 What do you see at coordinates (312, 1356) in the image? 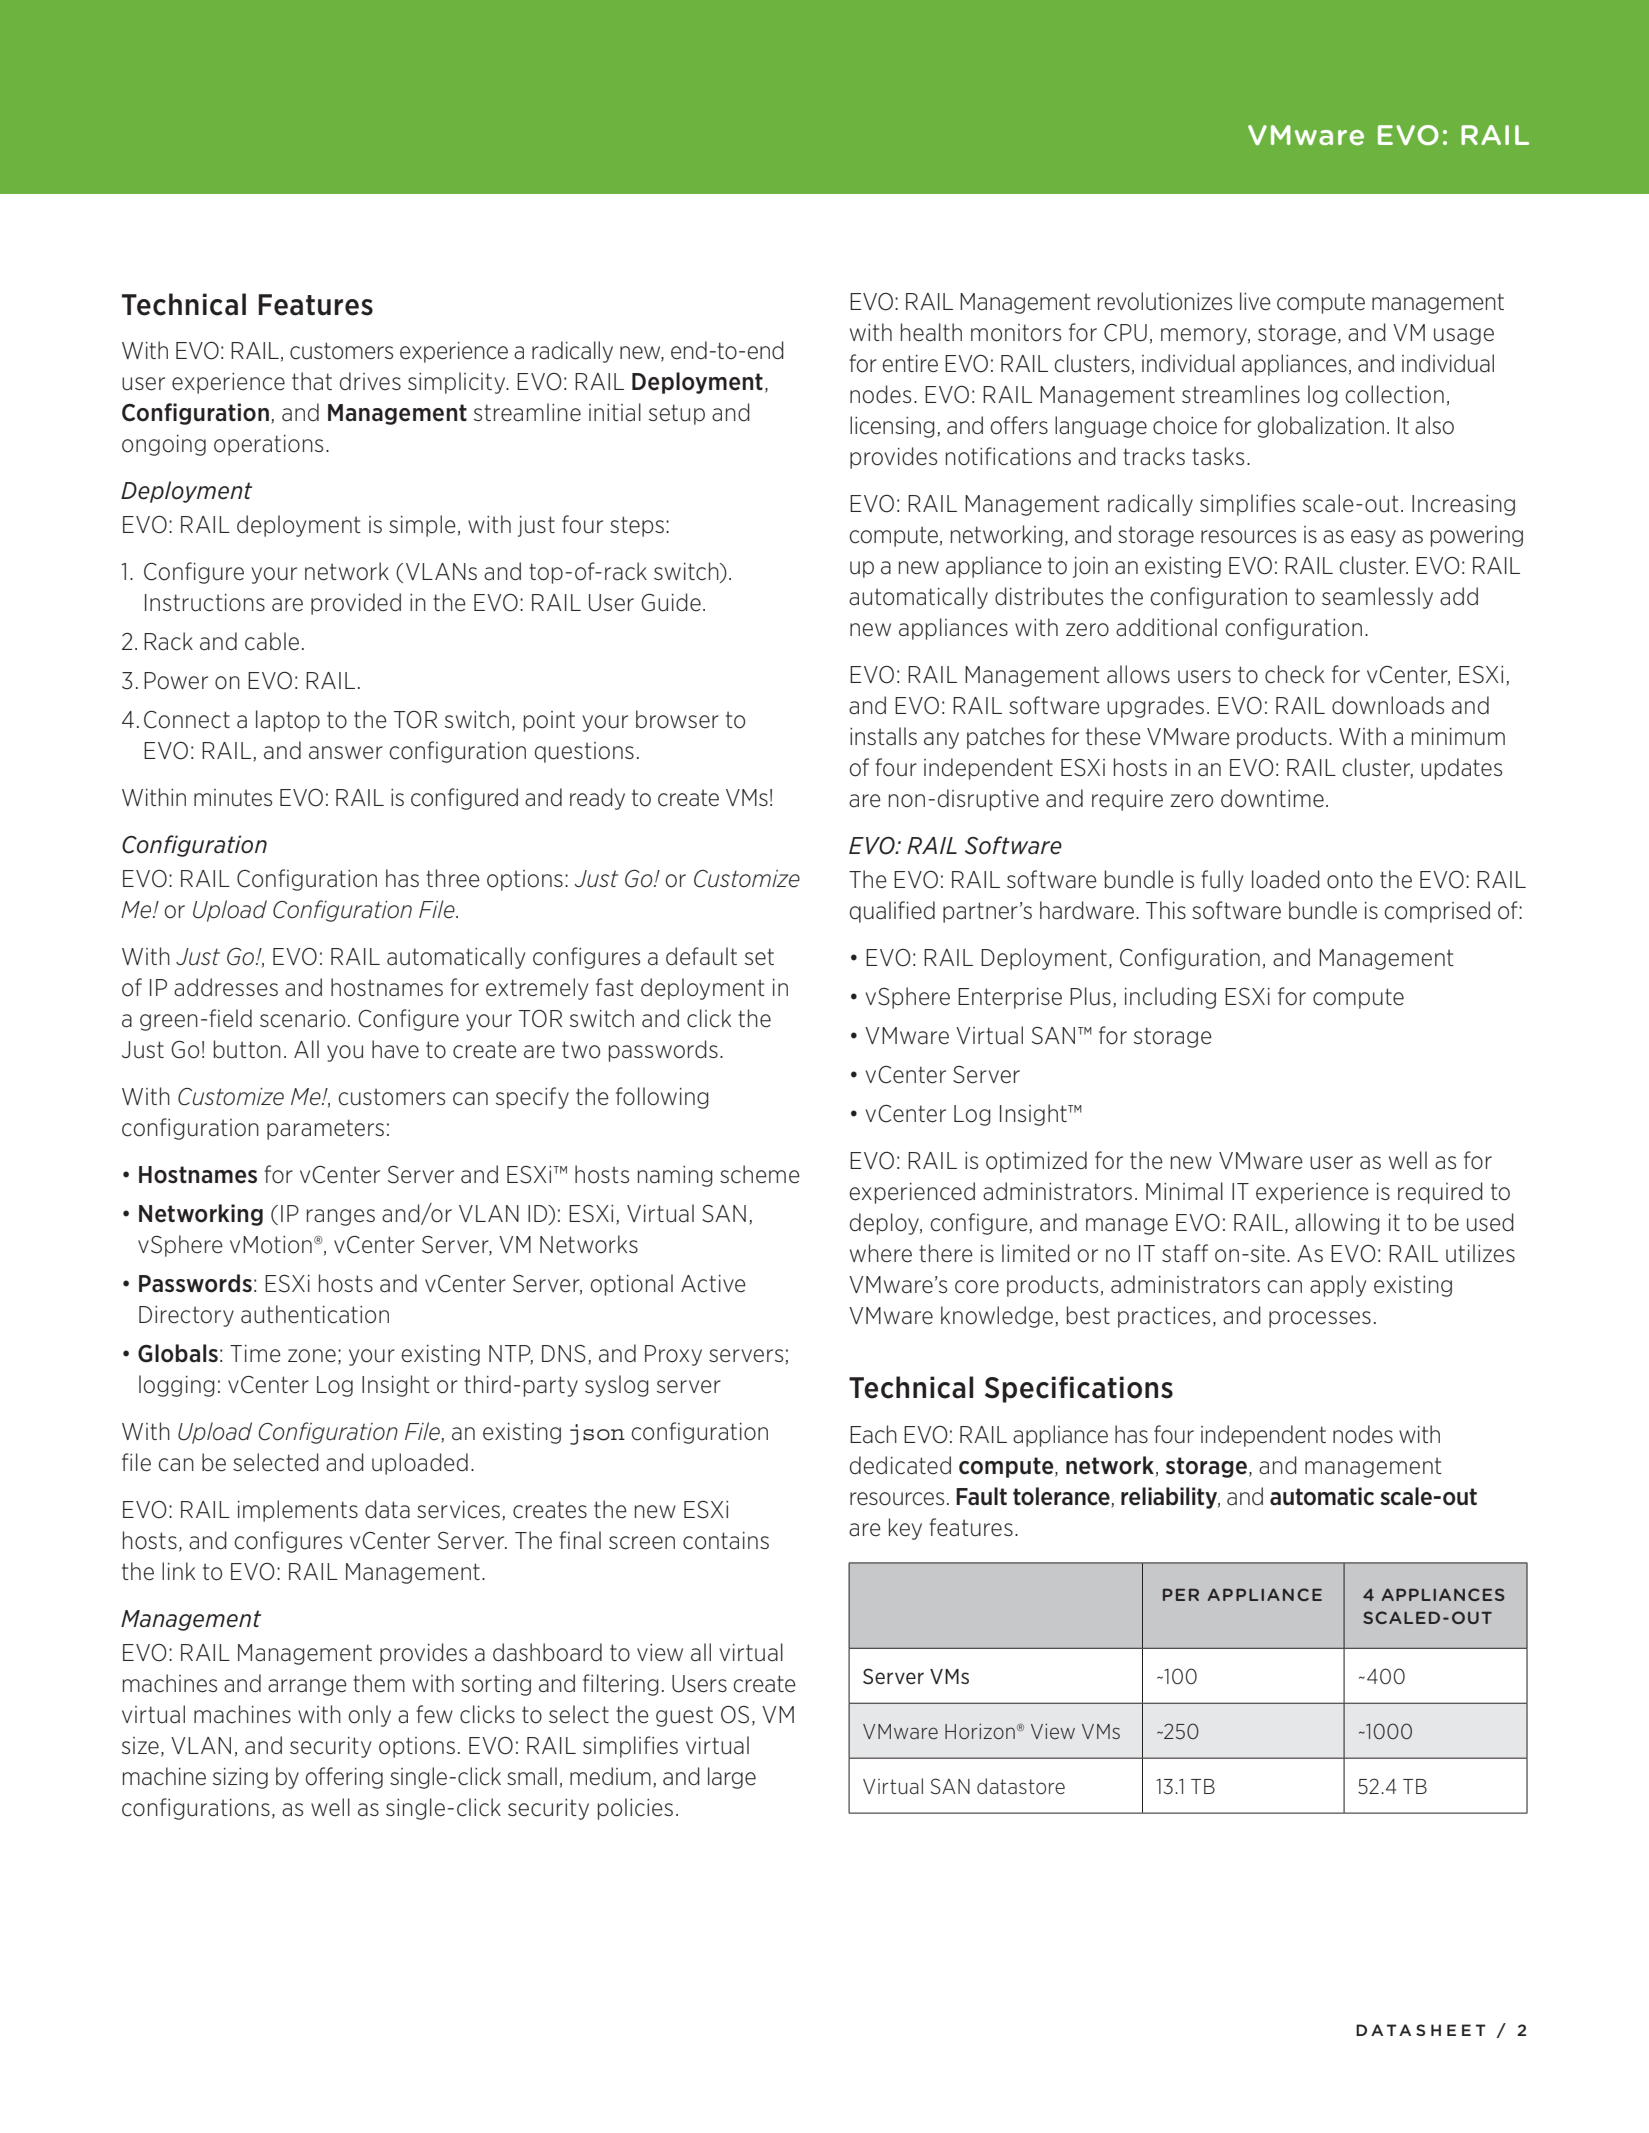
I see `zone` at bounding box center [312, 1356].
